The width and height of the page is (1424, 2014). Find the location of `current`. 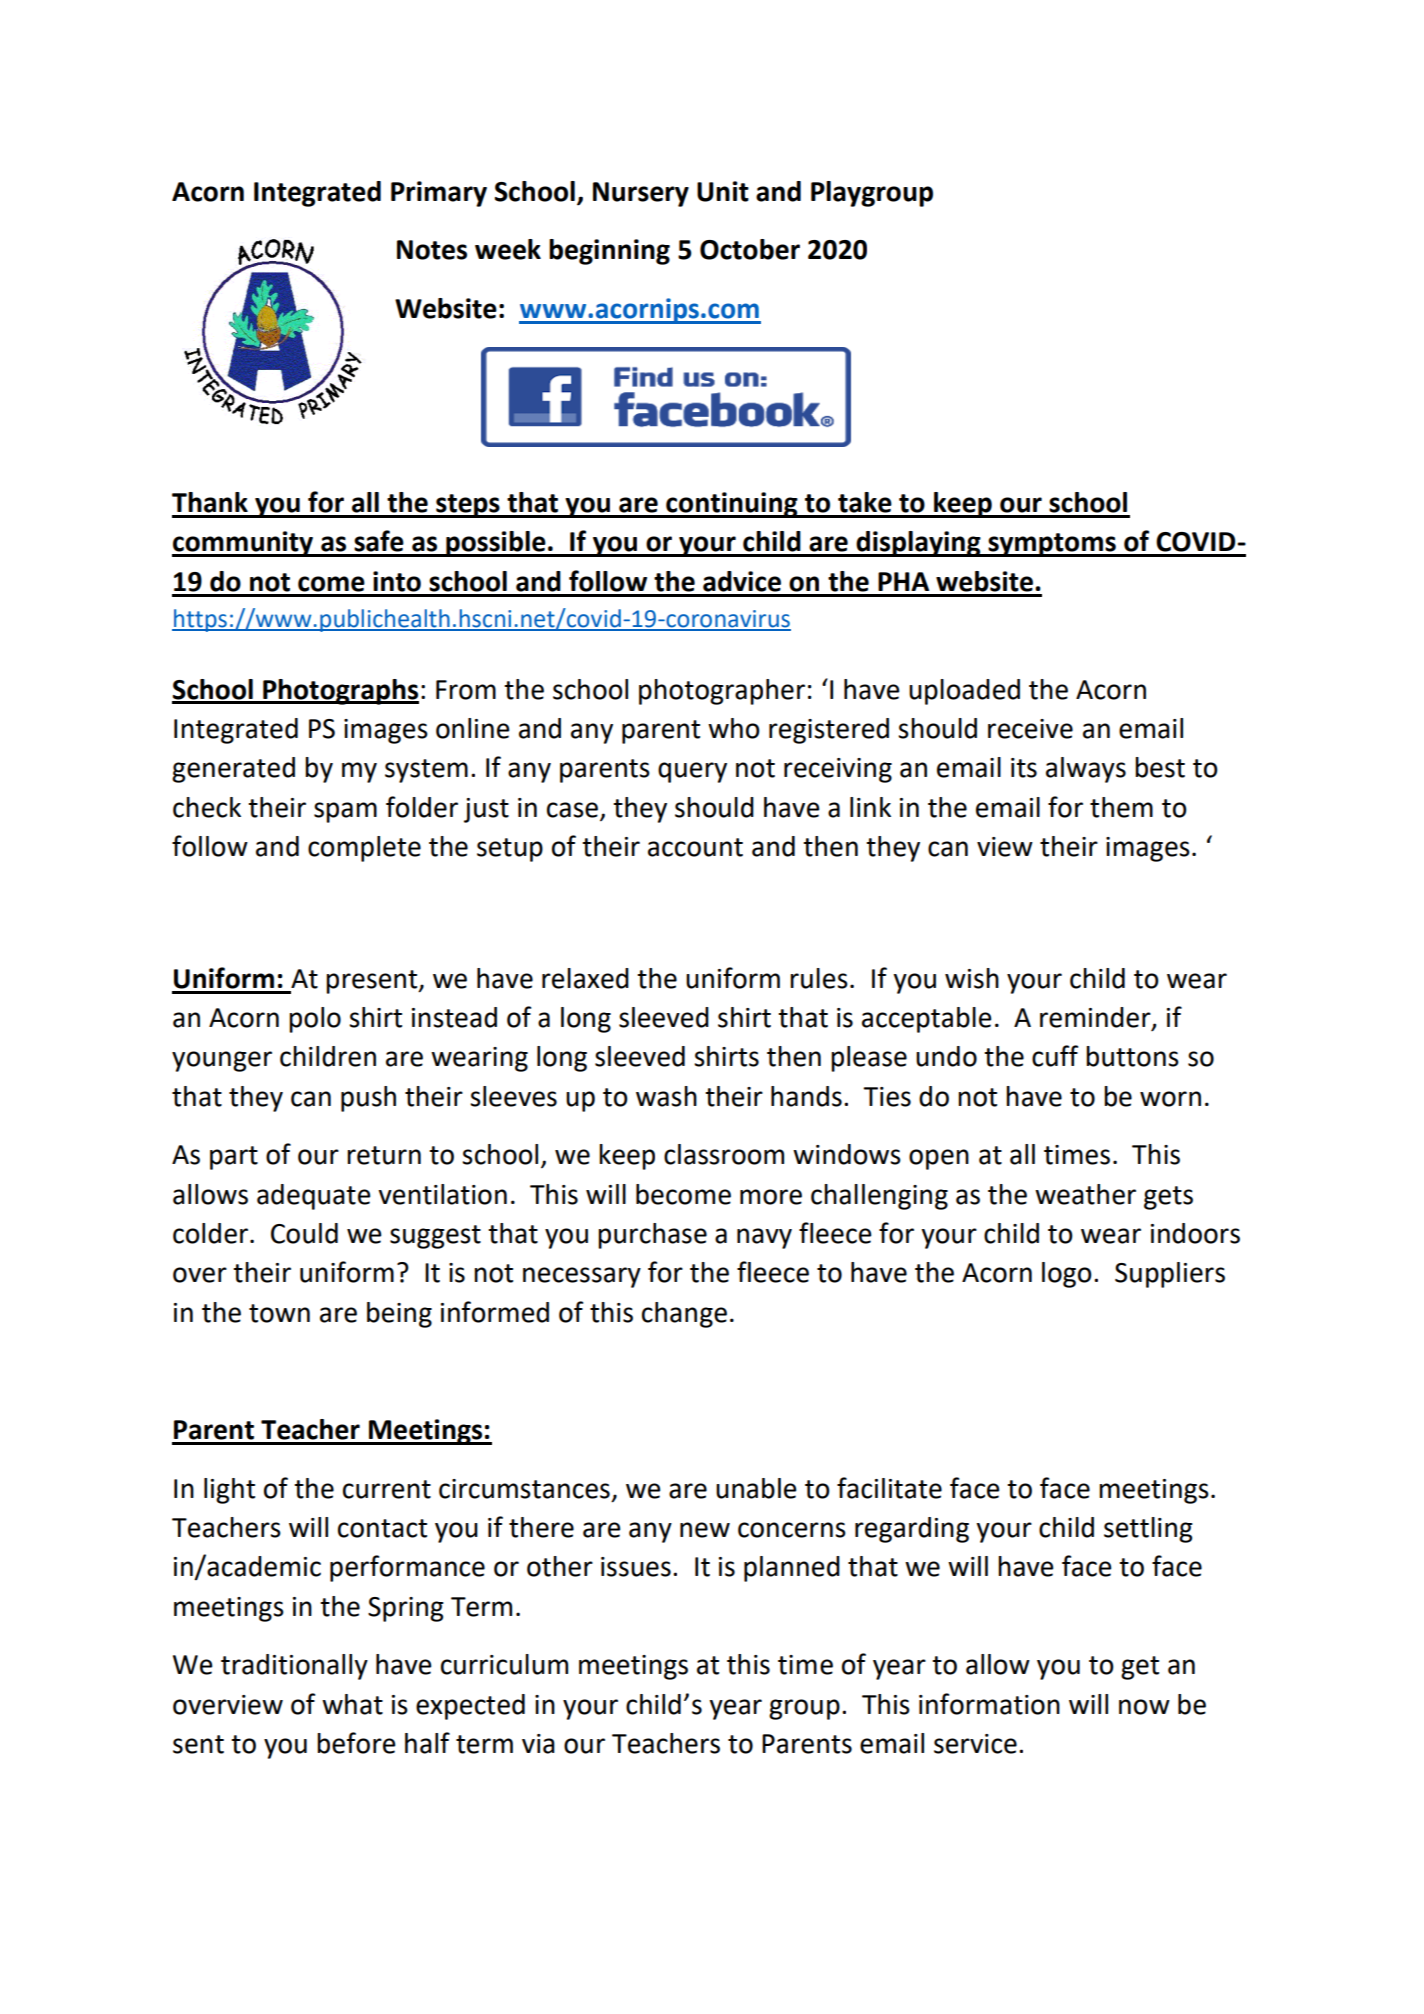

current is located at coordinates (387, 1489).
